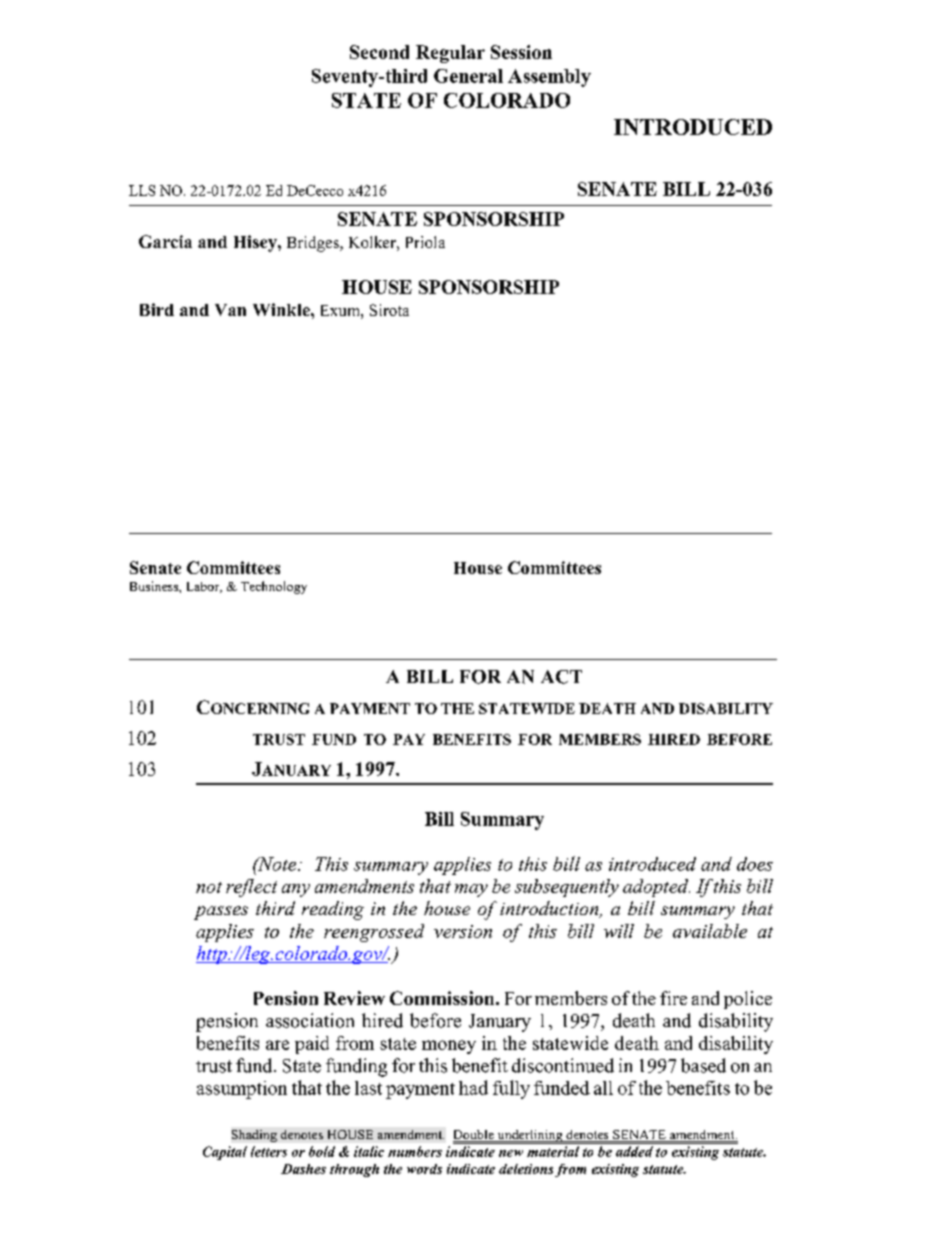  What do you see at coordinates (710, 931) in the screenshot?
I see `available` at bounding box center [710, 931].
